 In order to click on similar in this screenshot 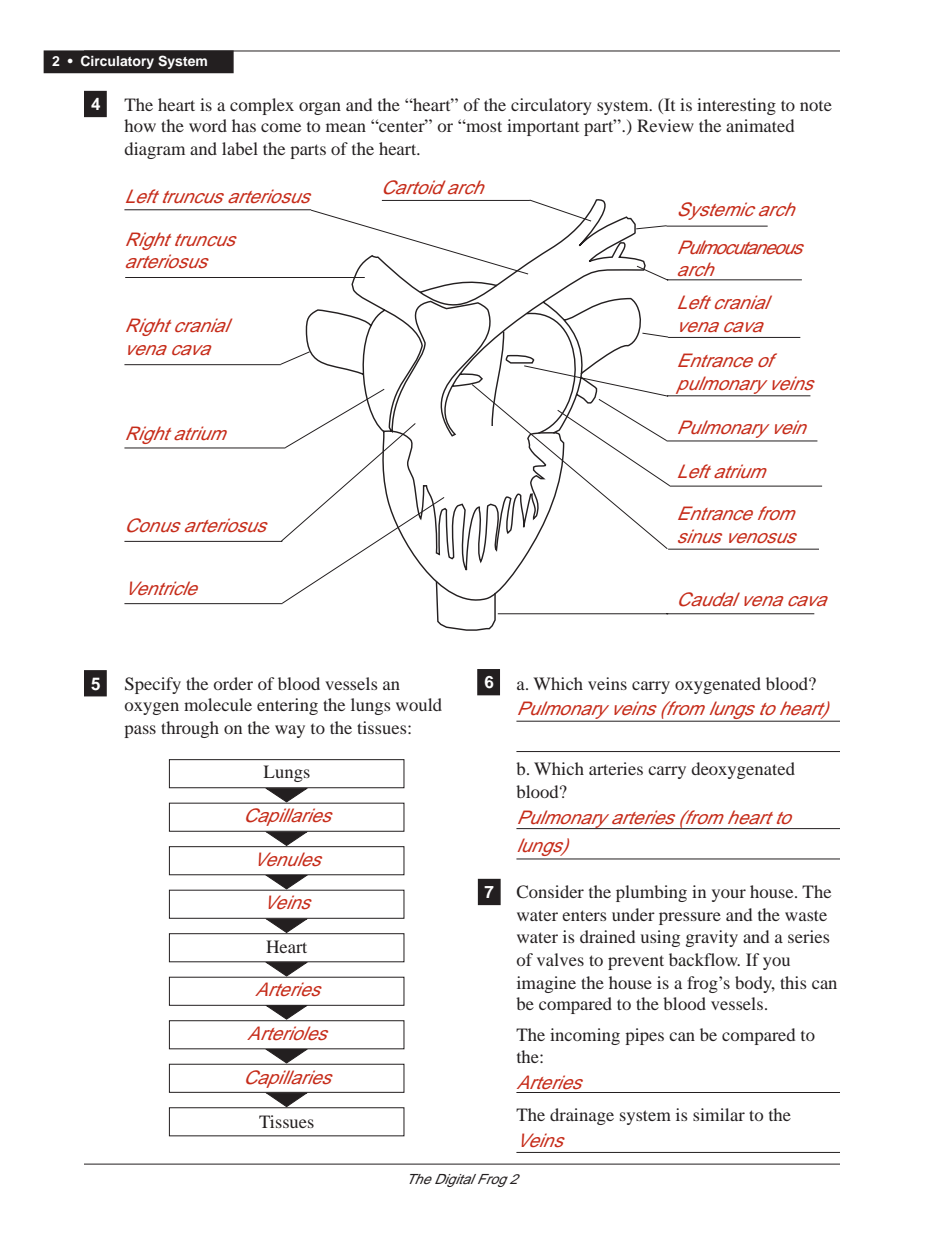, I will do `click(719, 1114)`.
